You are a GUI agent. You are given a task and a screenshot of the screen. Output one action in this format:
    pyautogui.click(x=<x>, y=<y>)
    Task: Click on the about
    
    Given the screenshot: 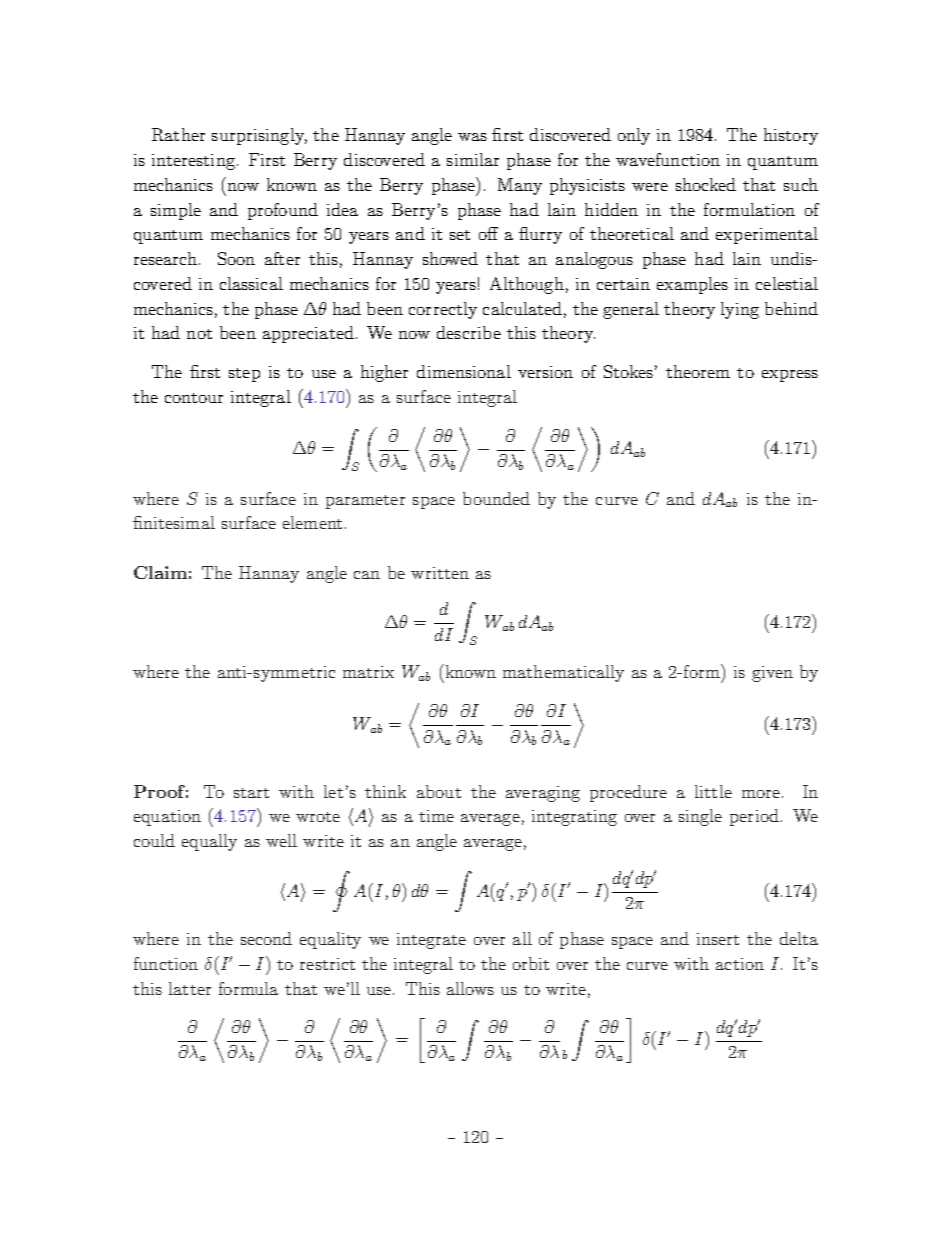 What is the action you would take?
    pyautogui.click(x=439, y=791)
